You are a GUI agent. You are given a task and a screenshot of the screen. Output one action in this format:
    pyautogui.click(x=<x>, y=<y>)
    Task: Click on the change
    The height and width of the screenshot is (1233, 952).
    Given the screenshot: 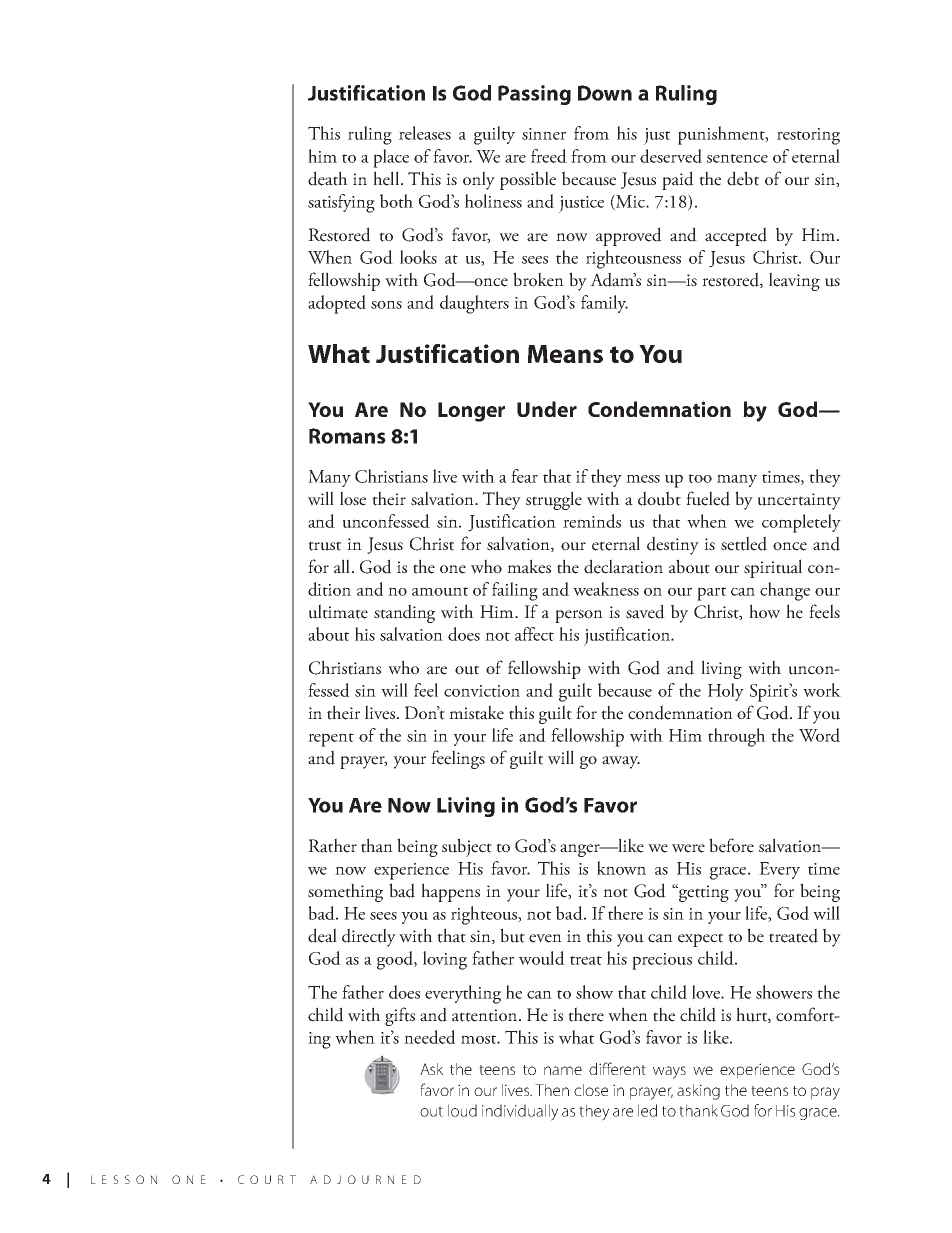 What is the action you would take?
    pyautogui.click(x=785, y=591)
